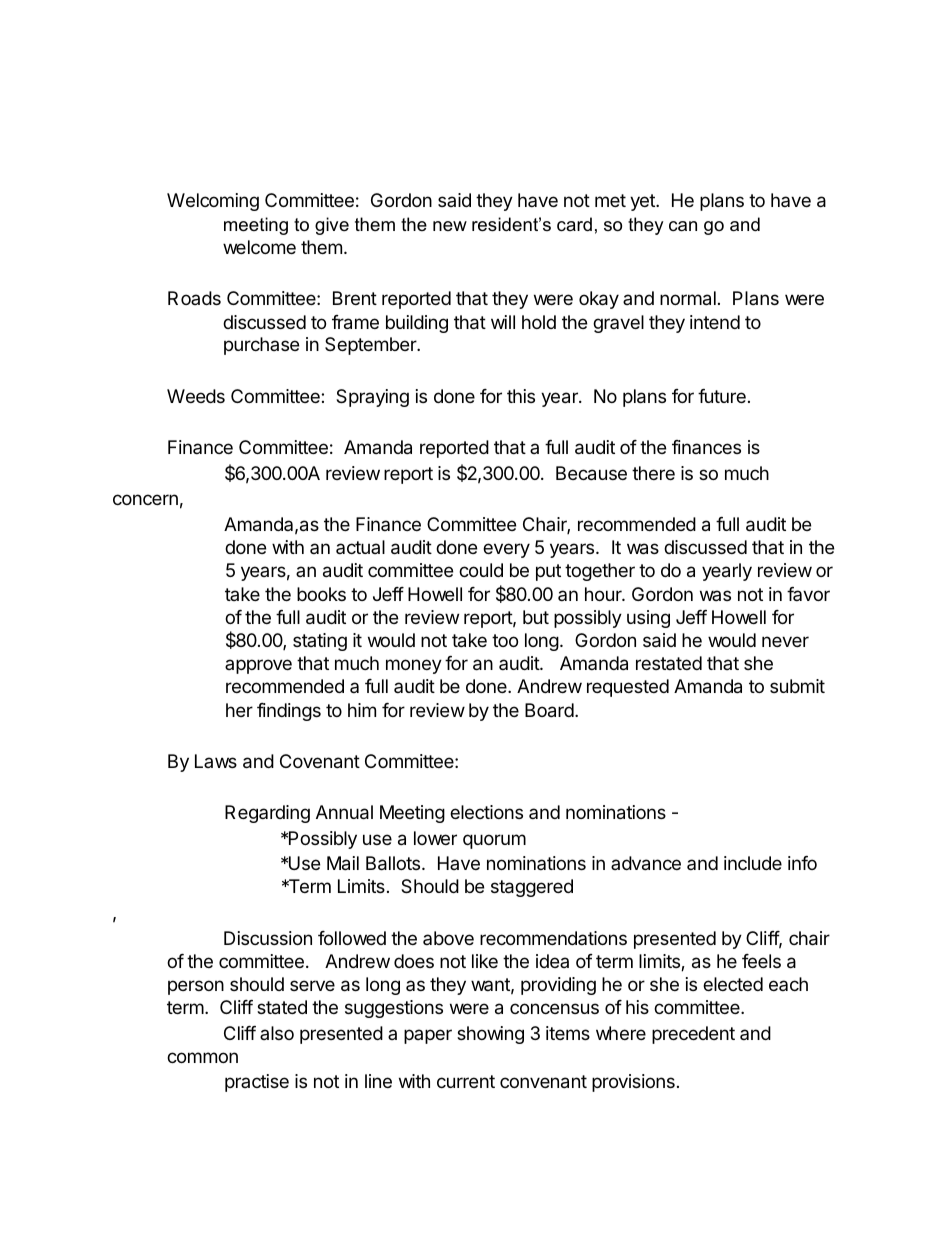 The width and height of the screenshot is (952, 1233). What do you see at coordinates (490, 1035) in the screenshot?
I see `showing` at bounding box center [490, 1035].
